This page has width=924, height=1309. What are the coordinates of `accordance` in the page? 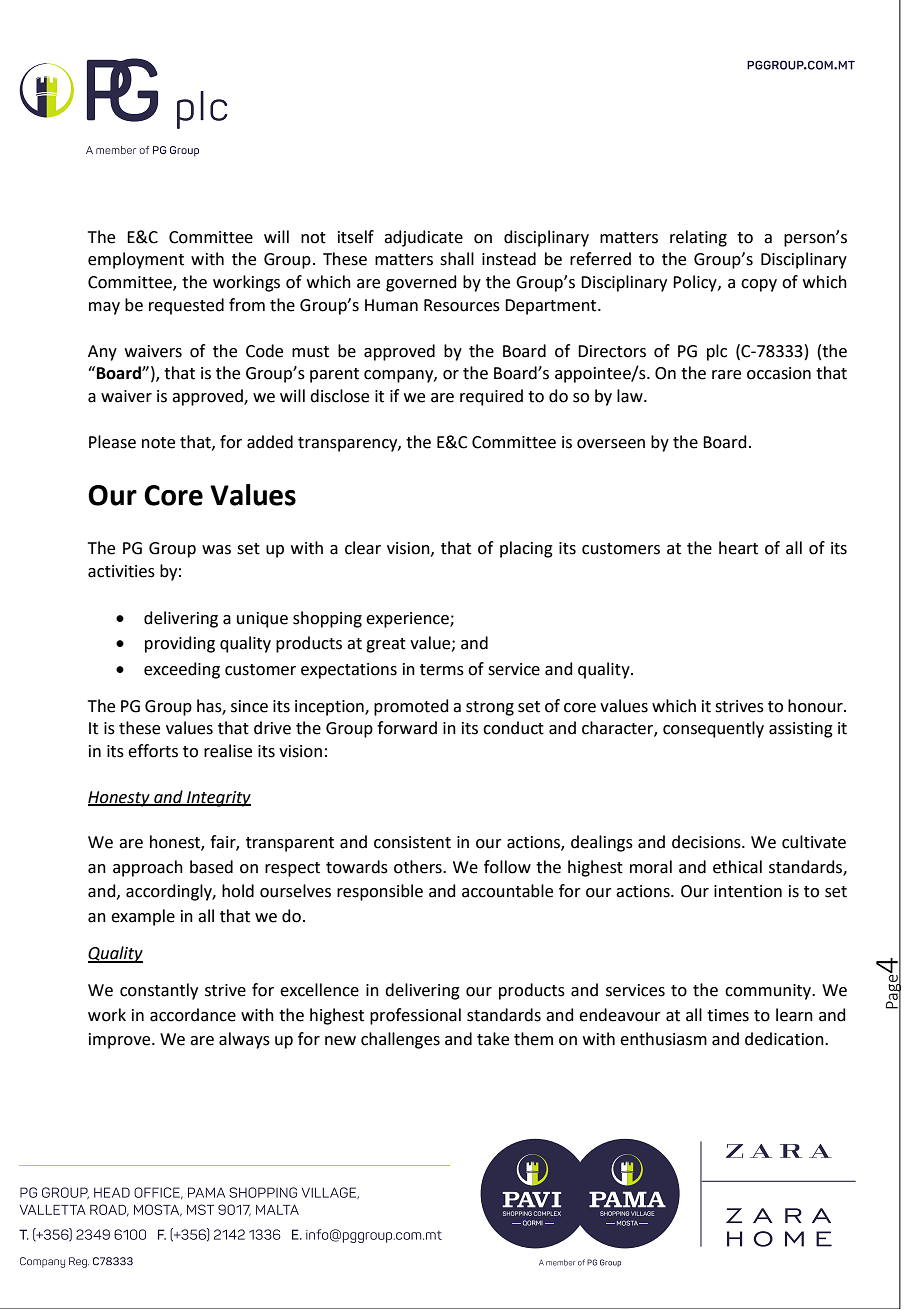 It's located at (193, 1015).
